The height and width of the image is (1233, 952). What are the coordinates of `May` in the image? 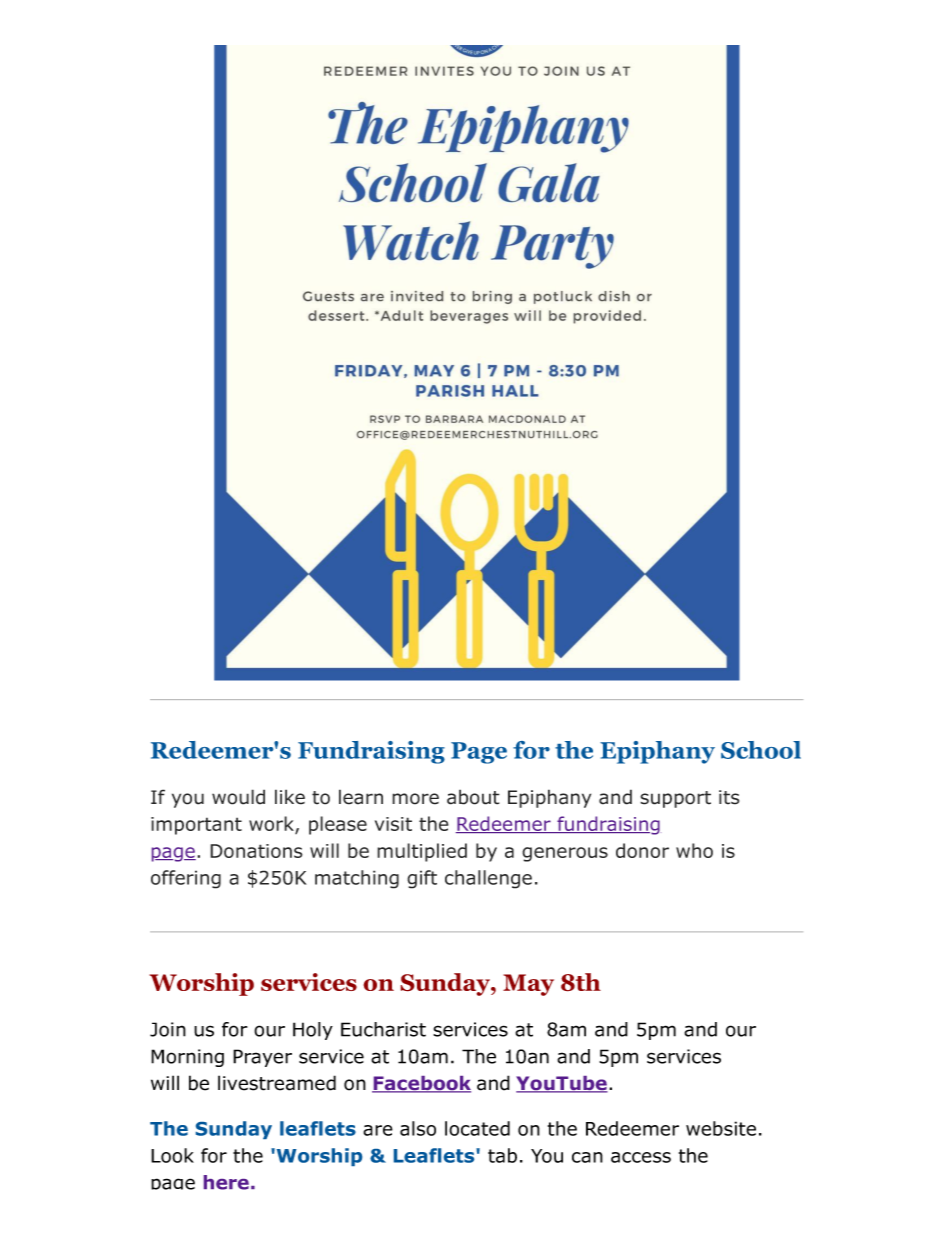 It's located at (528, 985).
